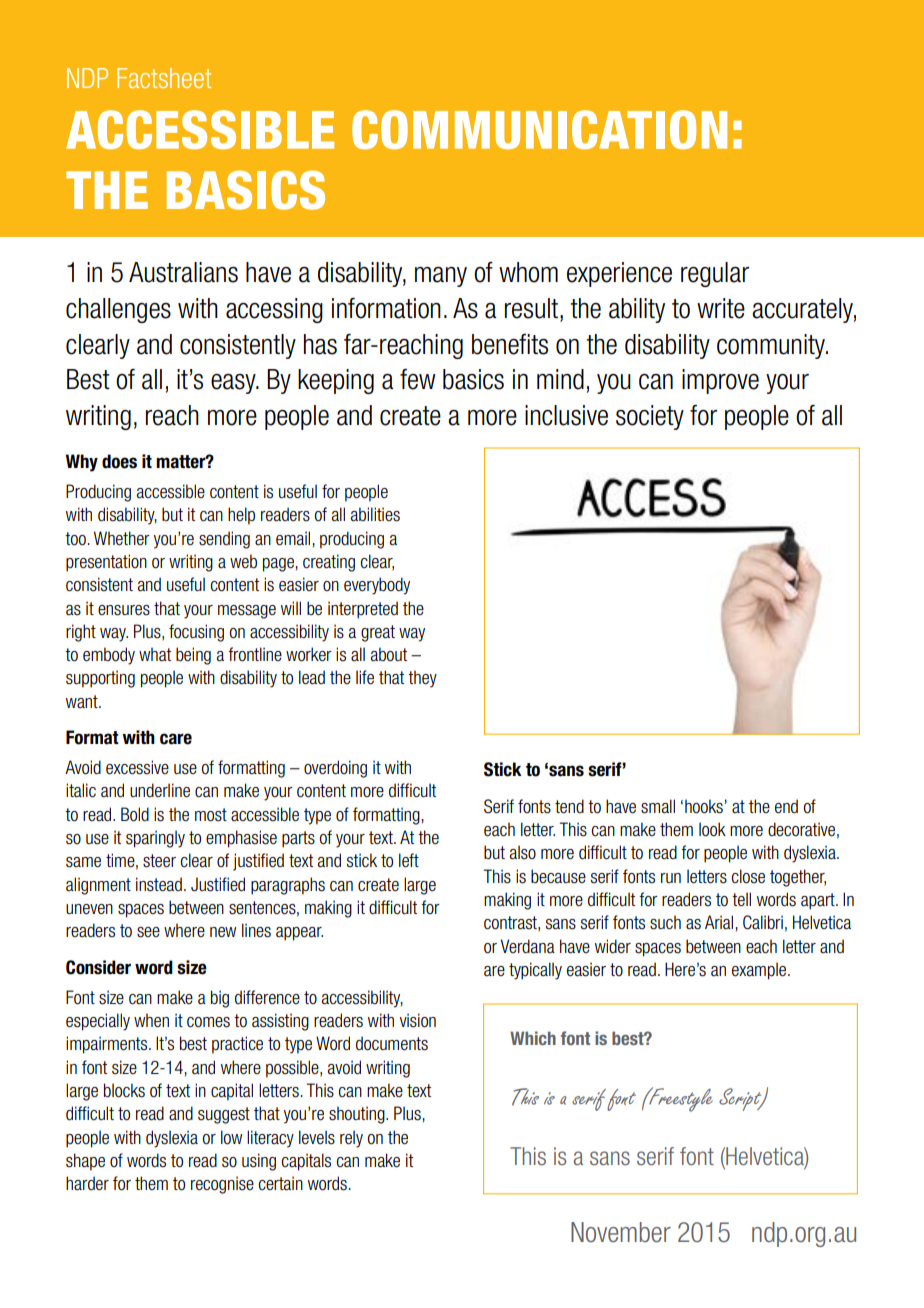 The image size is (924, 1308). What do you see at coordinates (351, 1139) in the screenshot?
I see `rely` at bounding box center [351, 1139].
